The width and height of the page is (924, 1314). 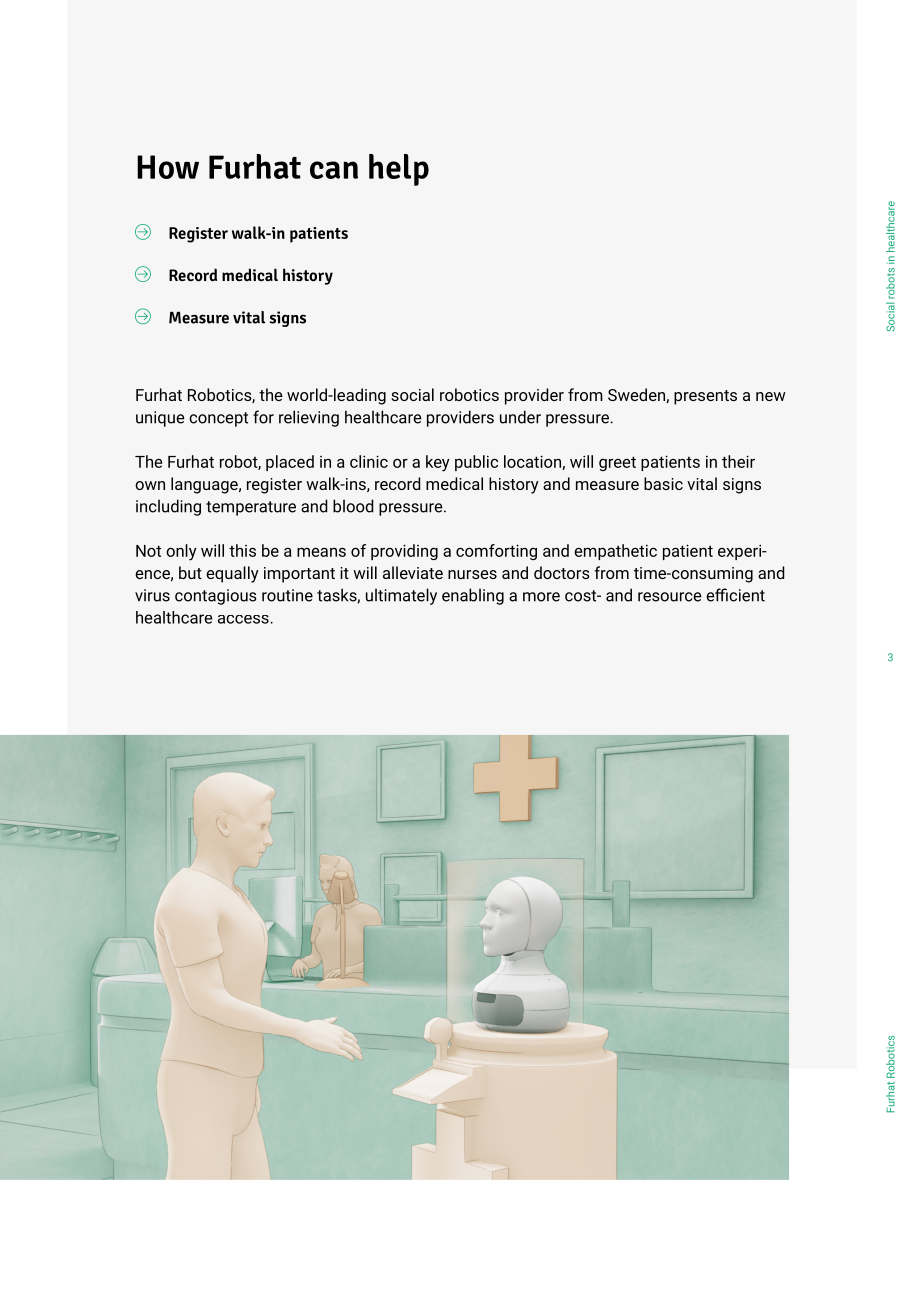 What do you see at coordinates (399, 170) in the page?
I see `help` at bounding box center [399, 170].
